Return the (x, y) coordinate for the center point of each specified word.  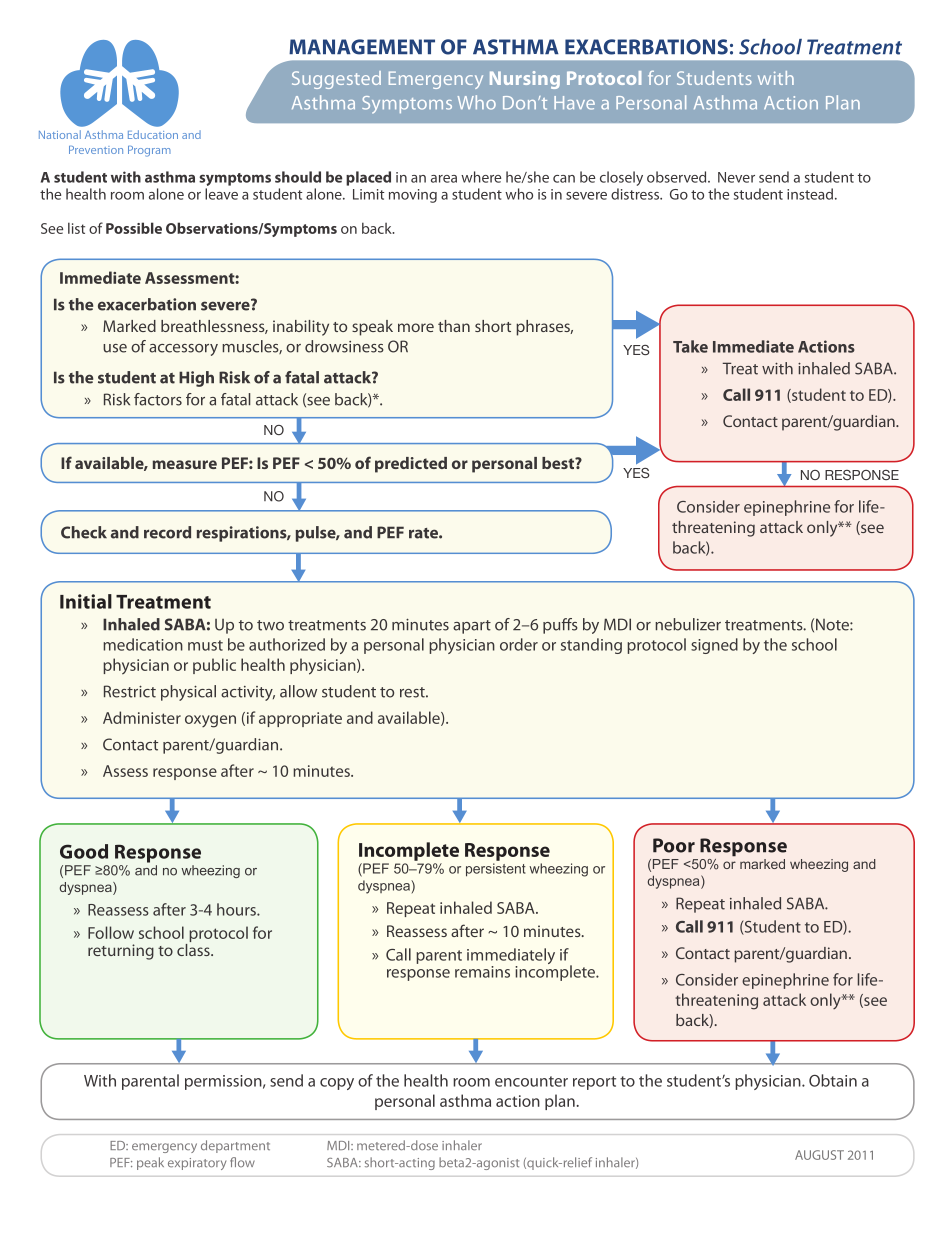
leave (221, 194)
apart (472, 627)
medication (143, 644)
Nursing (525, 80)
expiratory (197, 1164)
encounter (531, 1081)
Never (736, 177)
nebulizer (688, 624)
